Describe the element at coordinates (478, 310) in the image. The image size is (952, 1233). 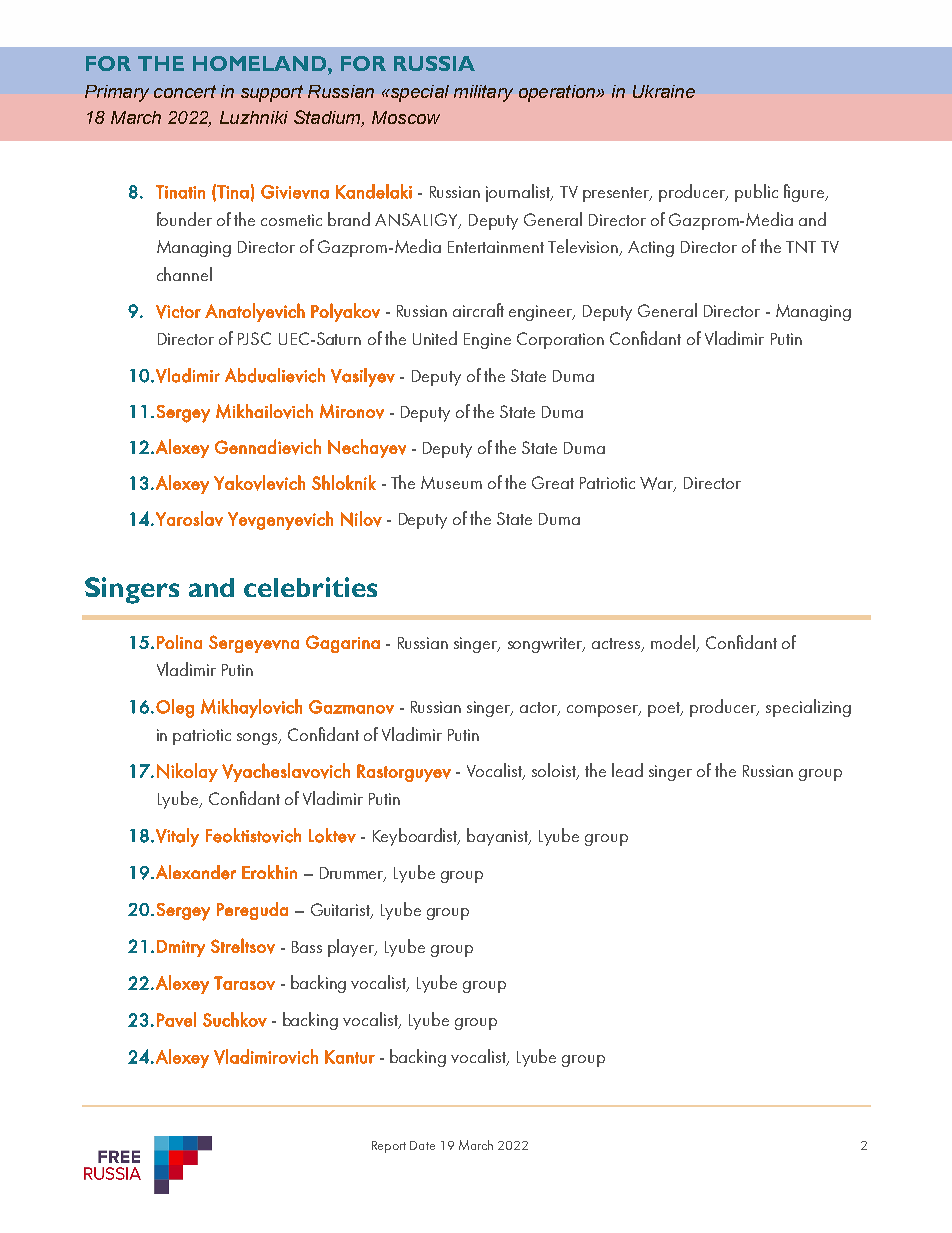
I see `aircraft` at that location.
